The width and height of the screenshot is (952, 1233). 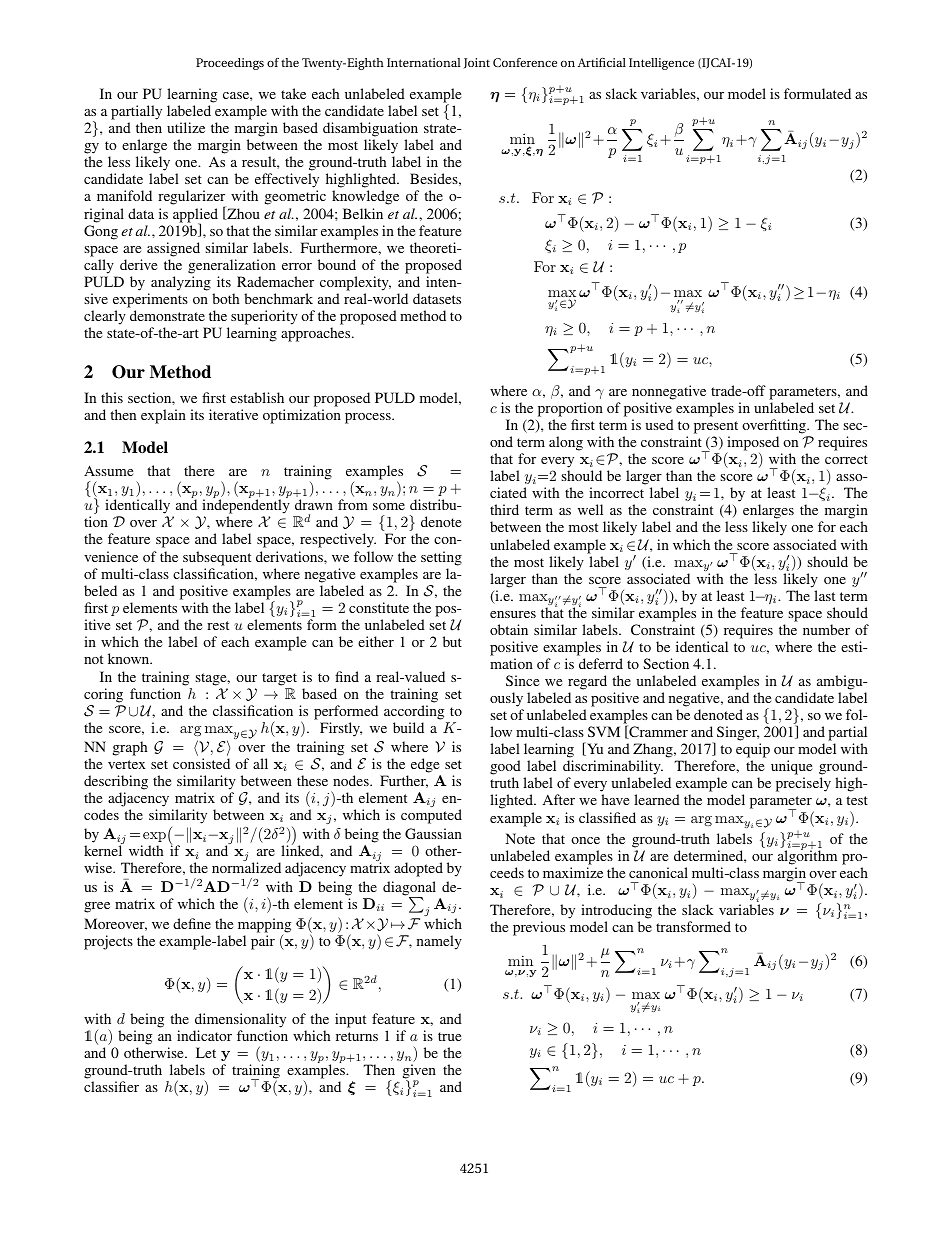 What do you see at coordinates (204, 1035) in the screenshot?
I see `indicator` at bounding box center [204, 1035].
